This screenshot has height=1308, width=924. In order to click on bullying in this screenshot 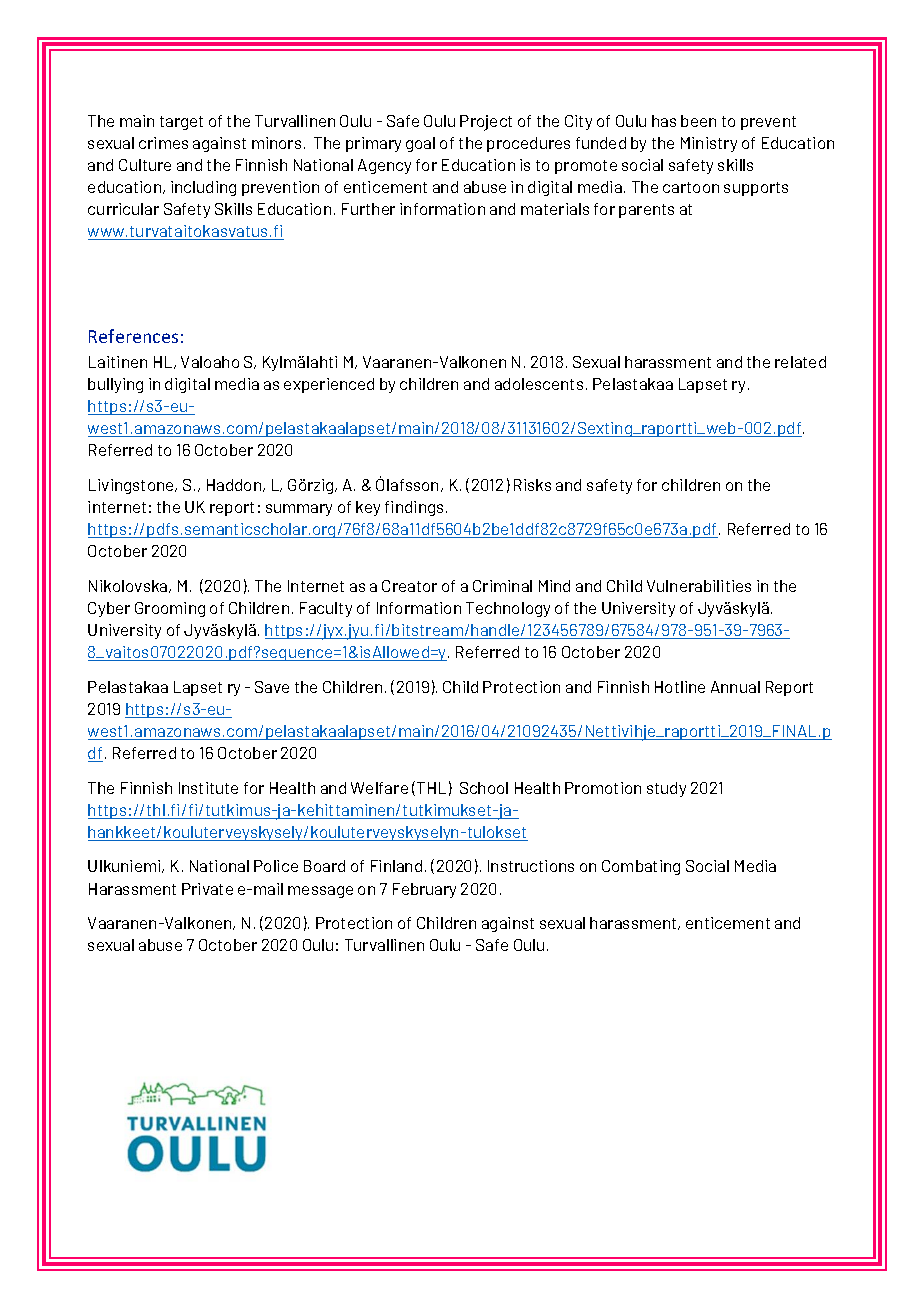, I will do `click(115, 385)`.
